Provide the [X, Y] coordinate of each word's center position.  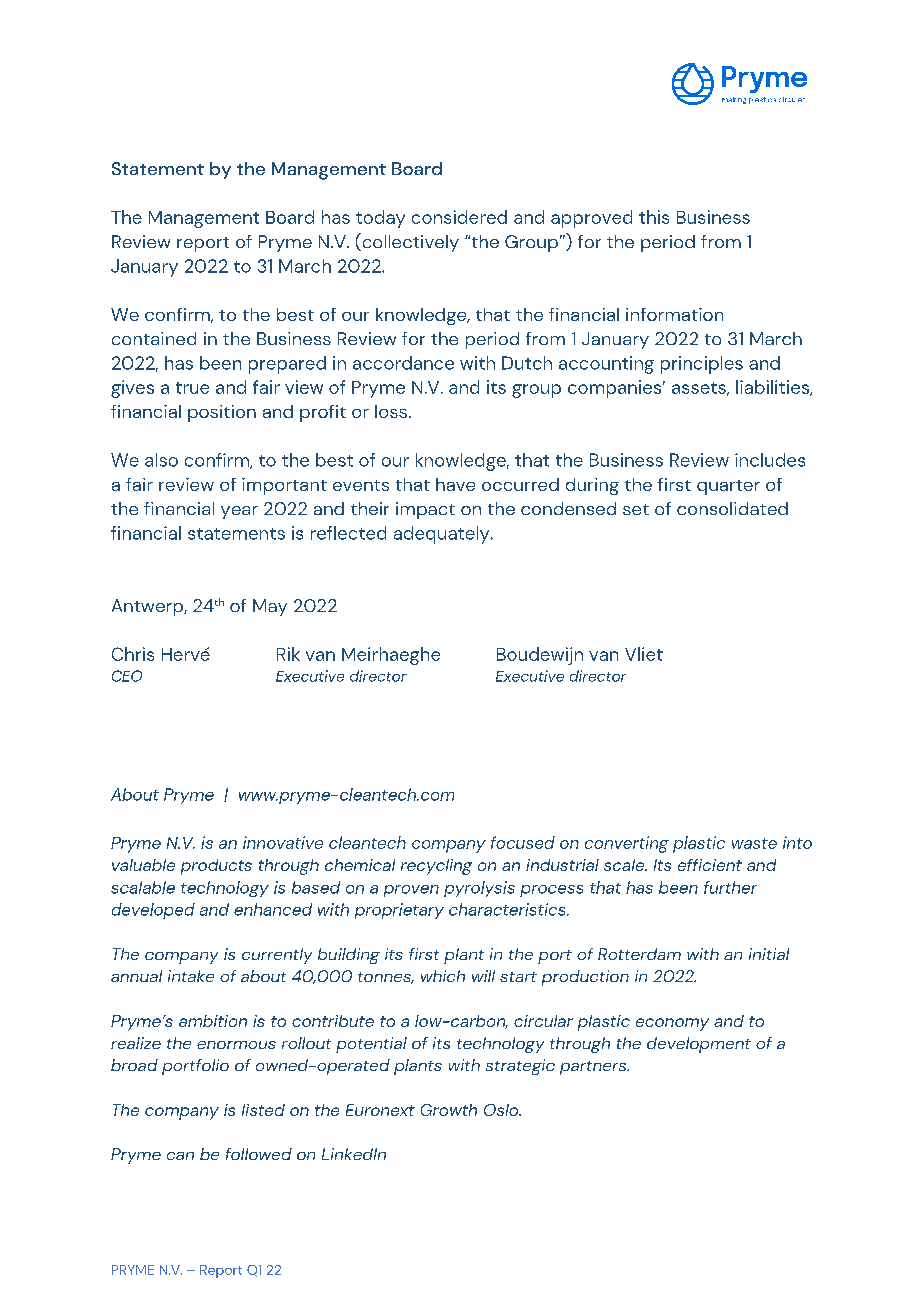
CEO [127, 676]
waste [754, 843]
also [161, 460]
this [654, 217]
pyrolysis [479, 889]
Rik [288, 654]
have [455, 484]
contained [154, 338]
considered [459, 217]
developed [153, 911]
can [180, 1156]
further [730, 887]
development [699, 1045]
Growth [449, 1110]
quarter [728, 487]
